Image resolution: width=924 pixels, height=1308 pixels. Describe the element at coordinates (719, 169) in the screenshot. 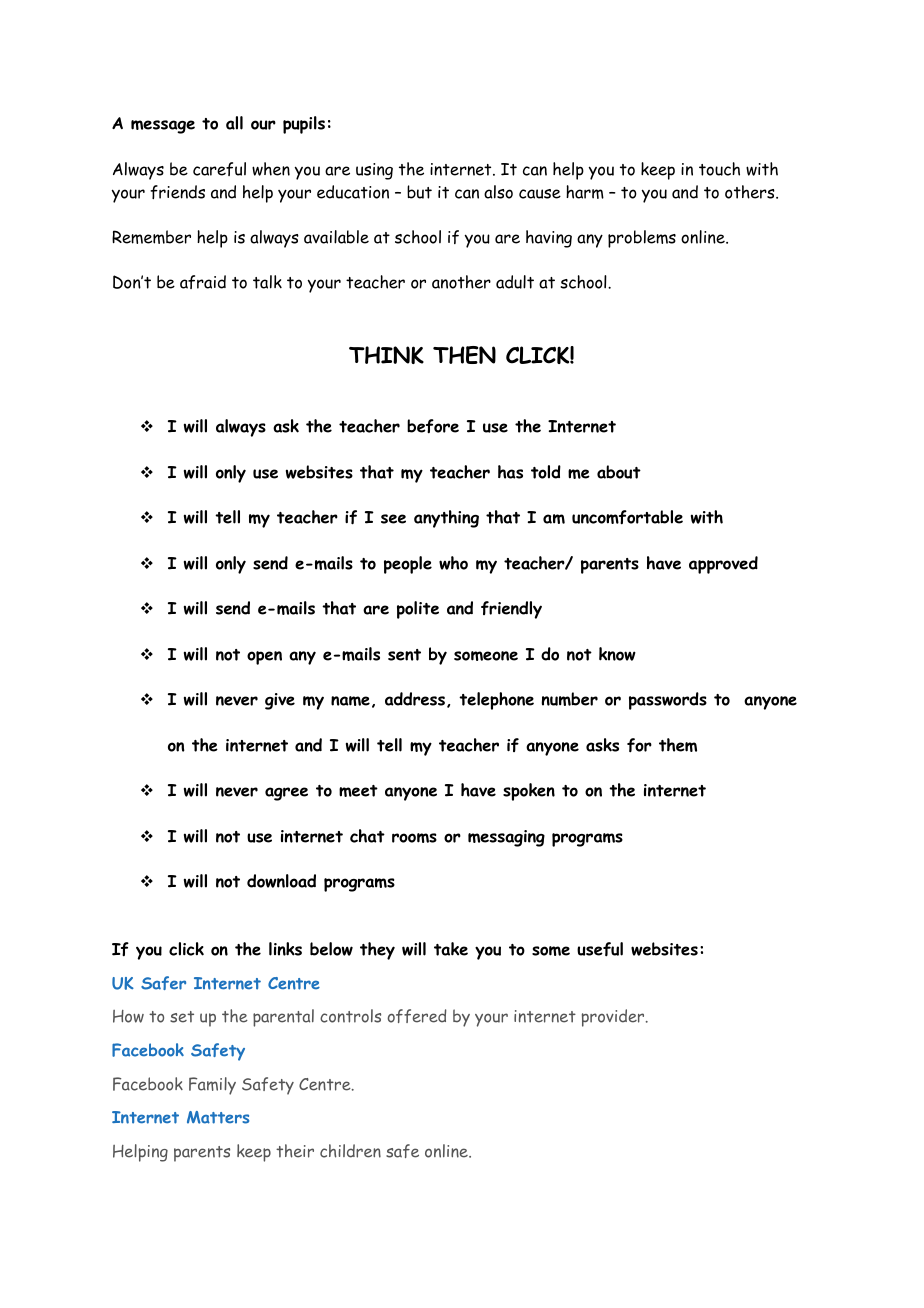

I see `touch` at that location.
